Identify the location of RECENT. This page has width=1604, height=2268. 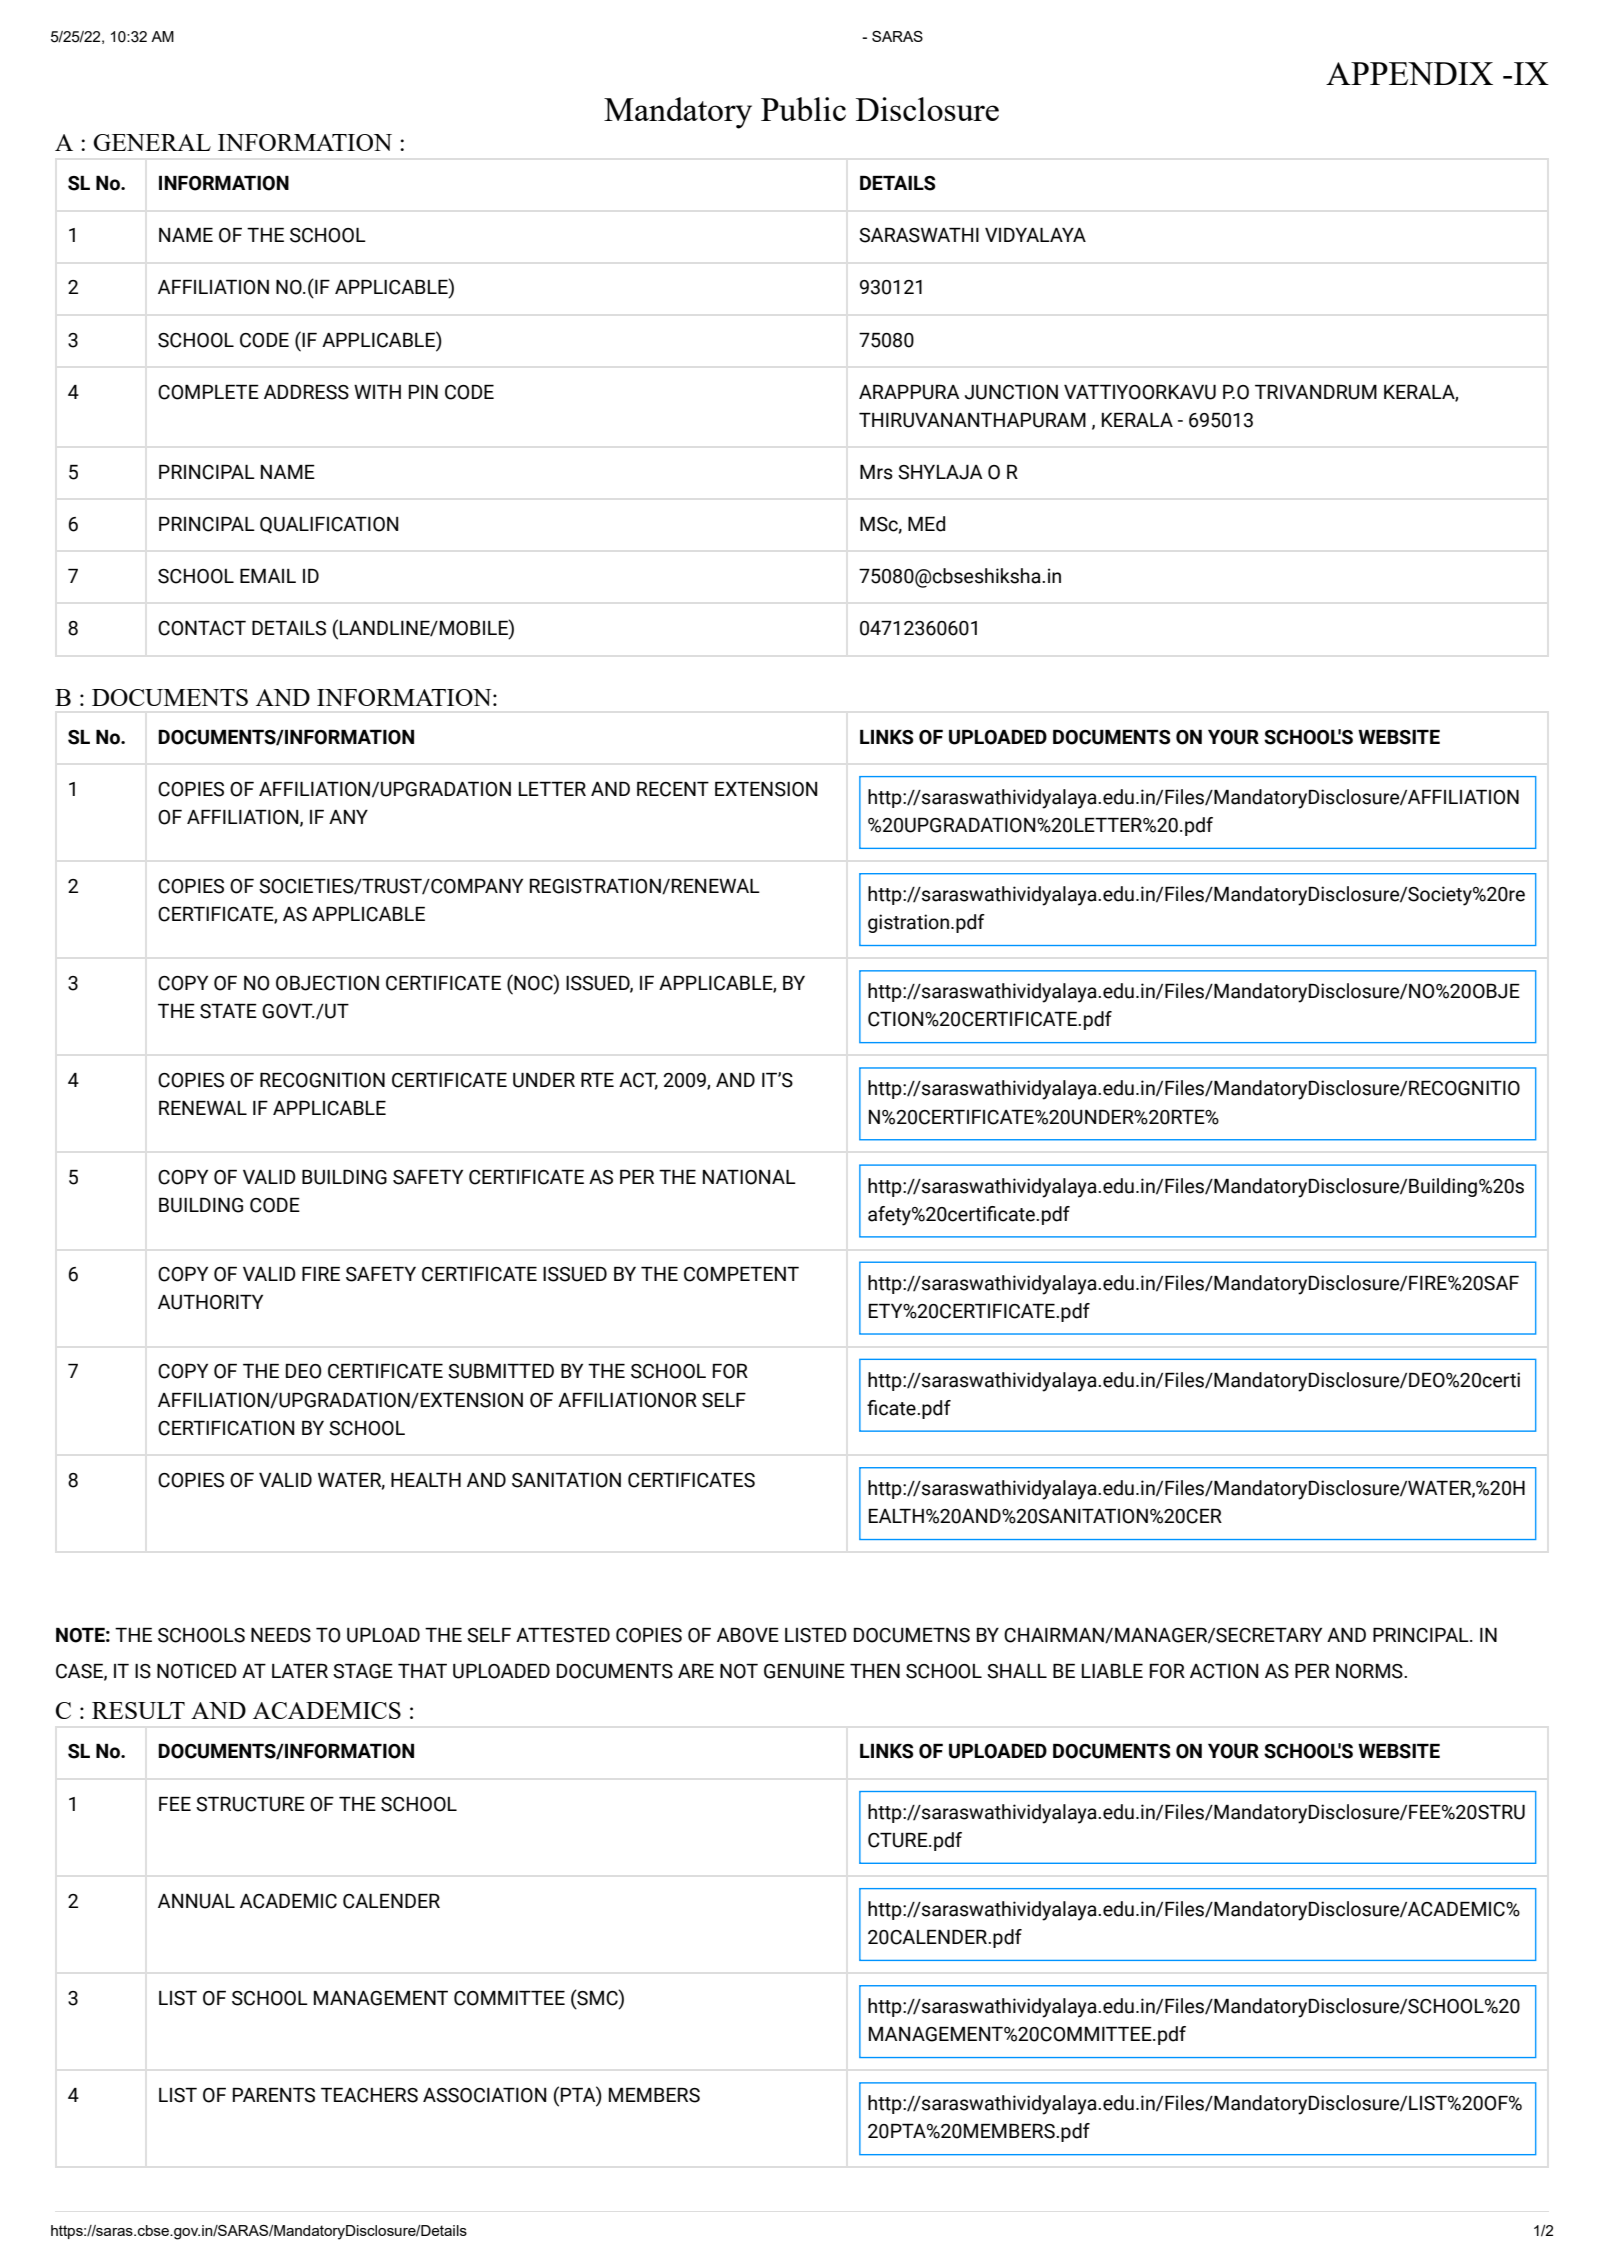
(673, 789).
